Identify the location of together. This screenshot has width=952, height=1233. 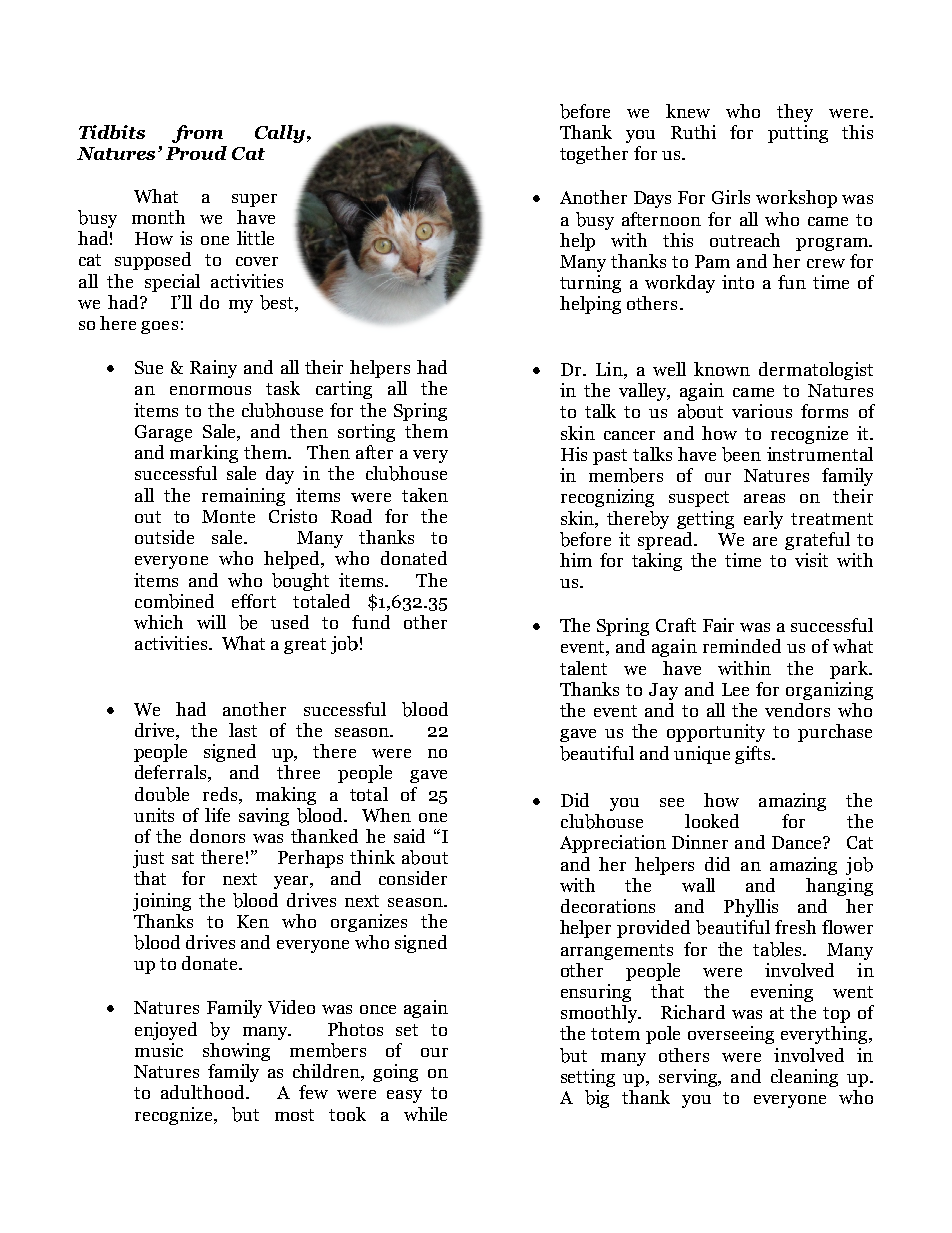
(594, 155).
